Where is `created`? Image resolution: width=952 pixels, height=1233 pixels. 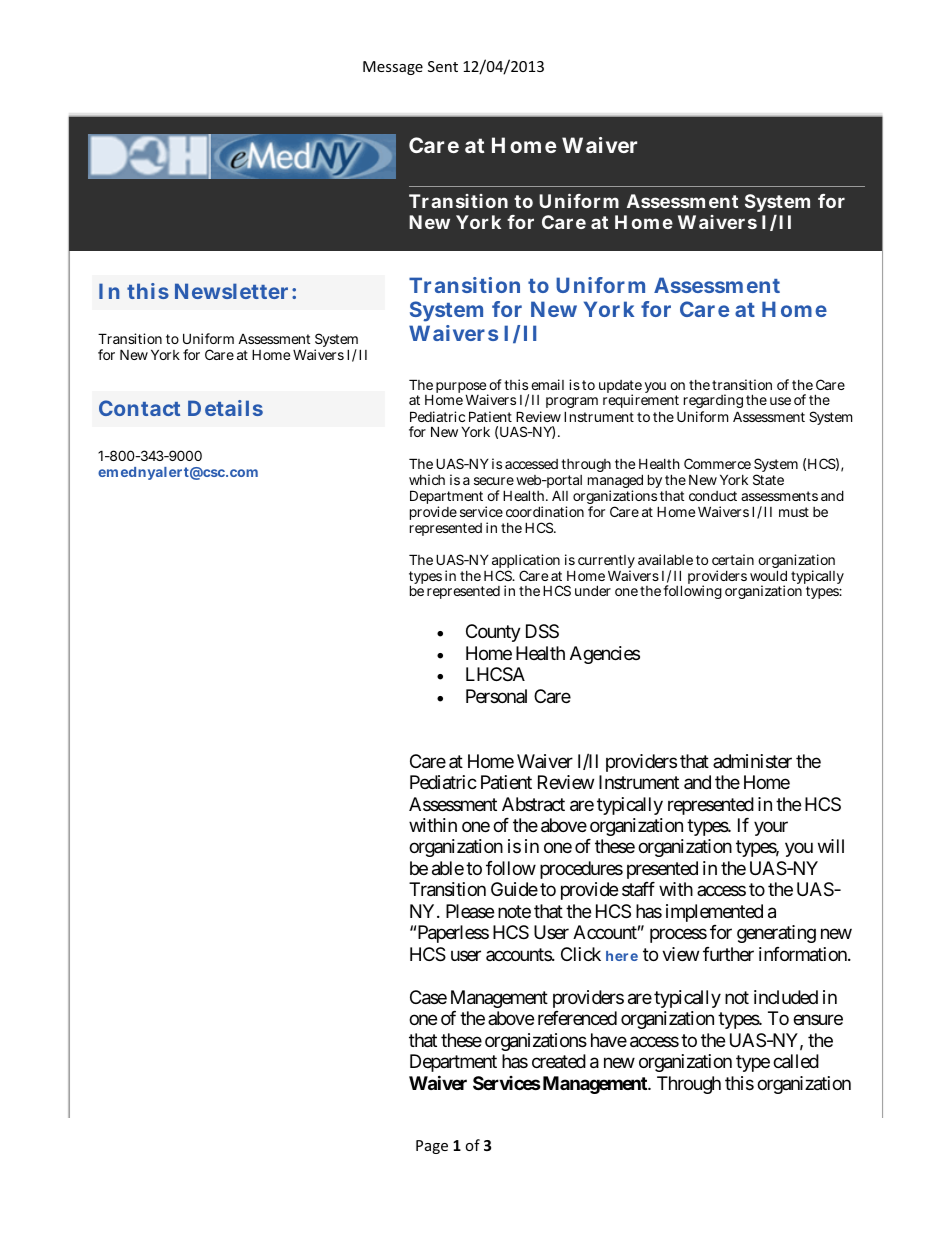
created is located at coordinates (559, 1061).
